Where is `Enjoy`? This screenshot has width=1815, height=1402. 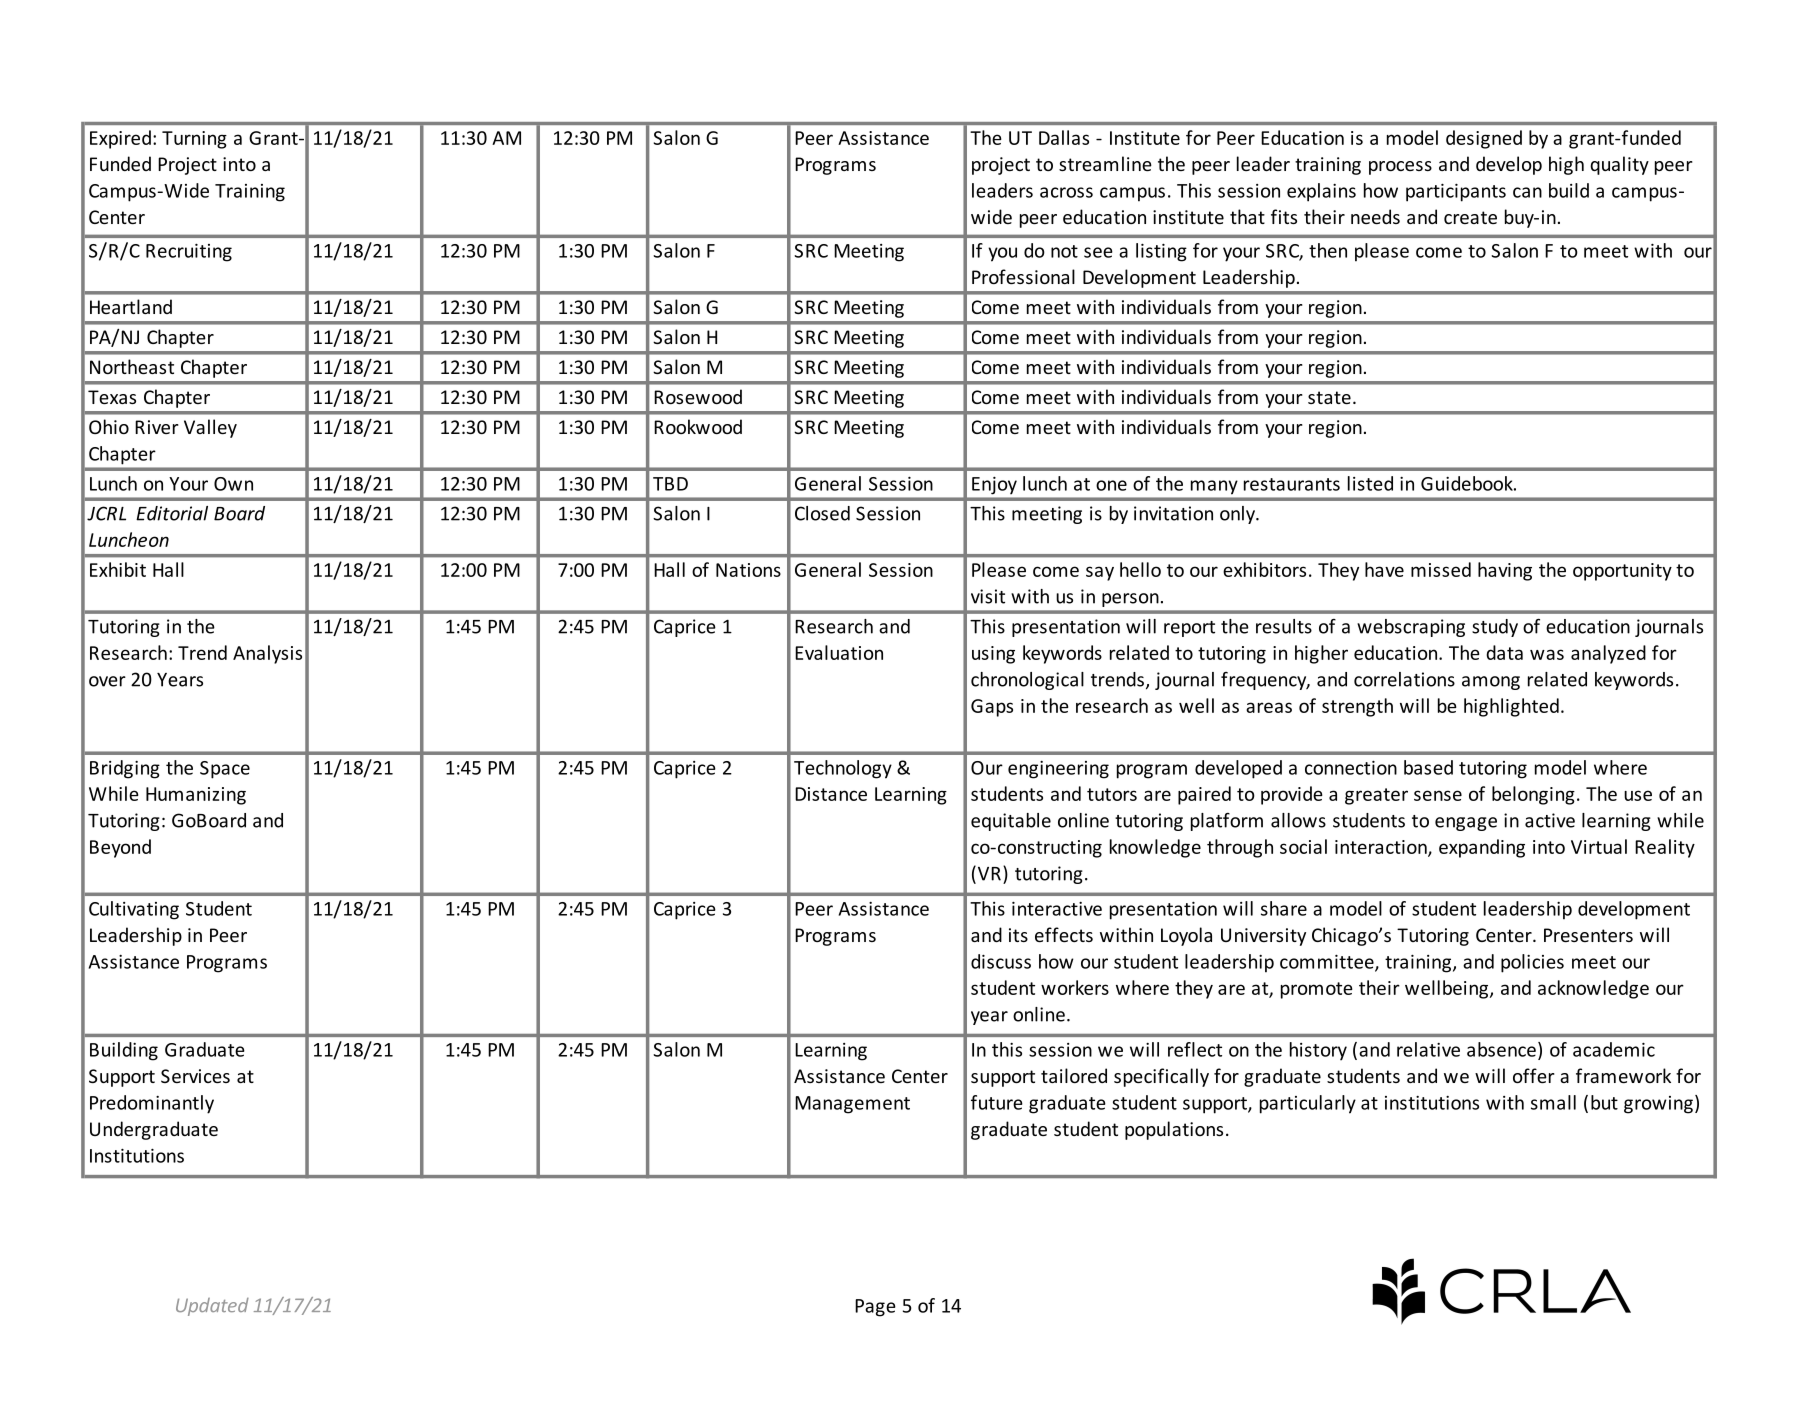 Enjoy is located at coordinates (994, 485).
